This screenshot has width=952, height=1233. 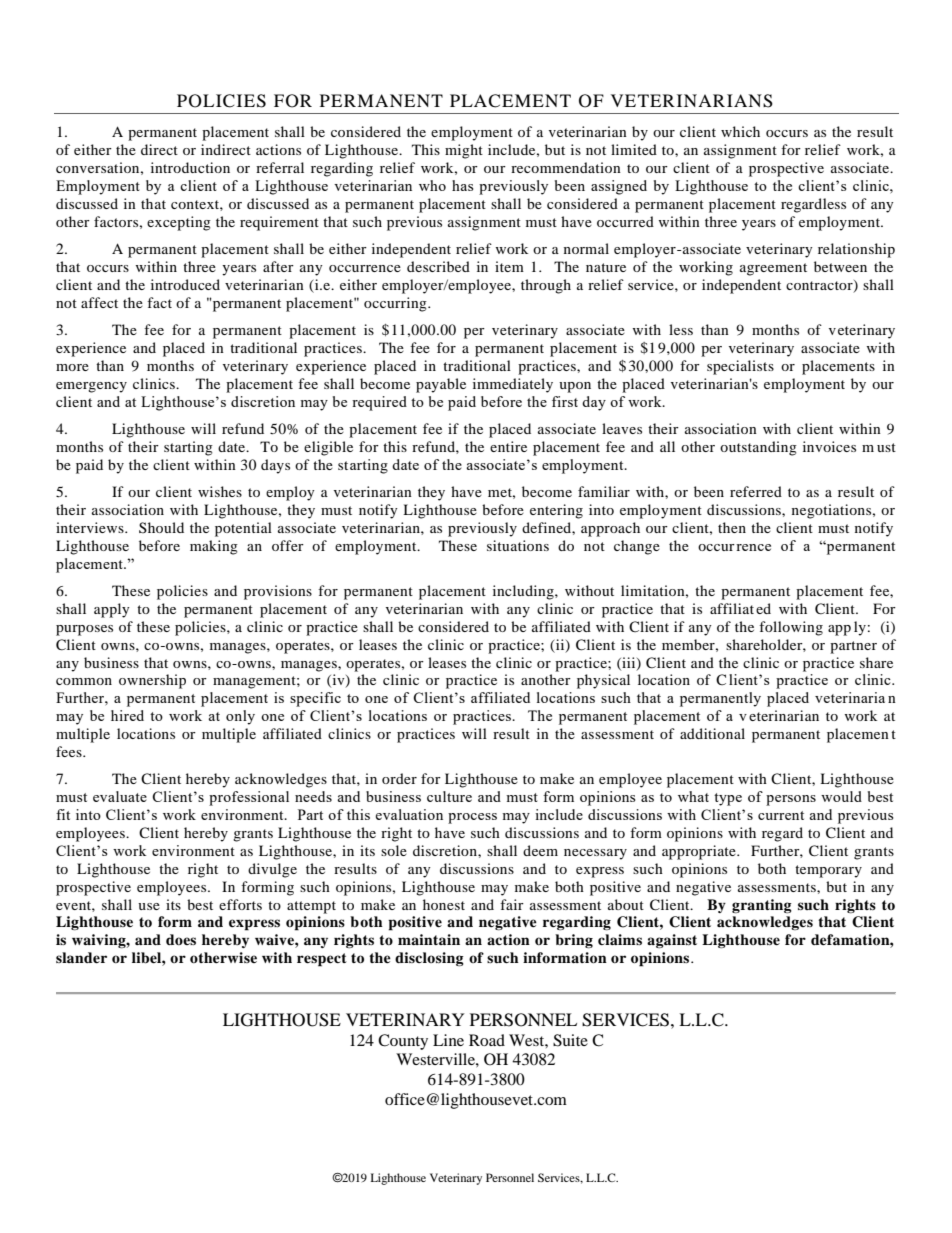 What do you see at coordinates (712, 733) in the screenshot?
I see `additional` at bounding box center [712, 733].
